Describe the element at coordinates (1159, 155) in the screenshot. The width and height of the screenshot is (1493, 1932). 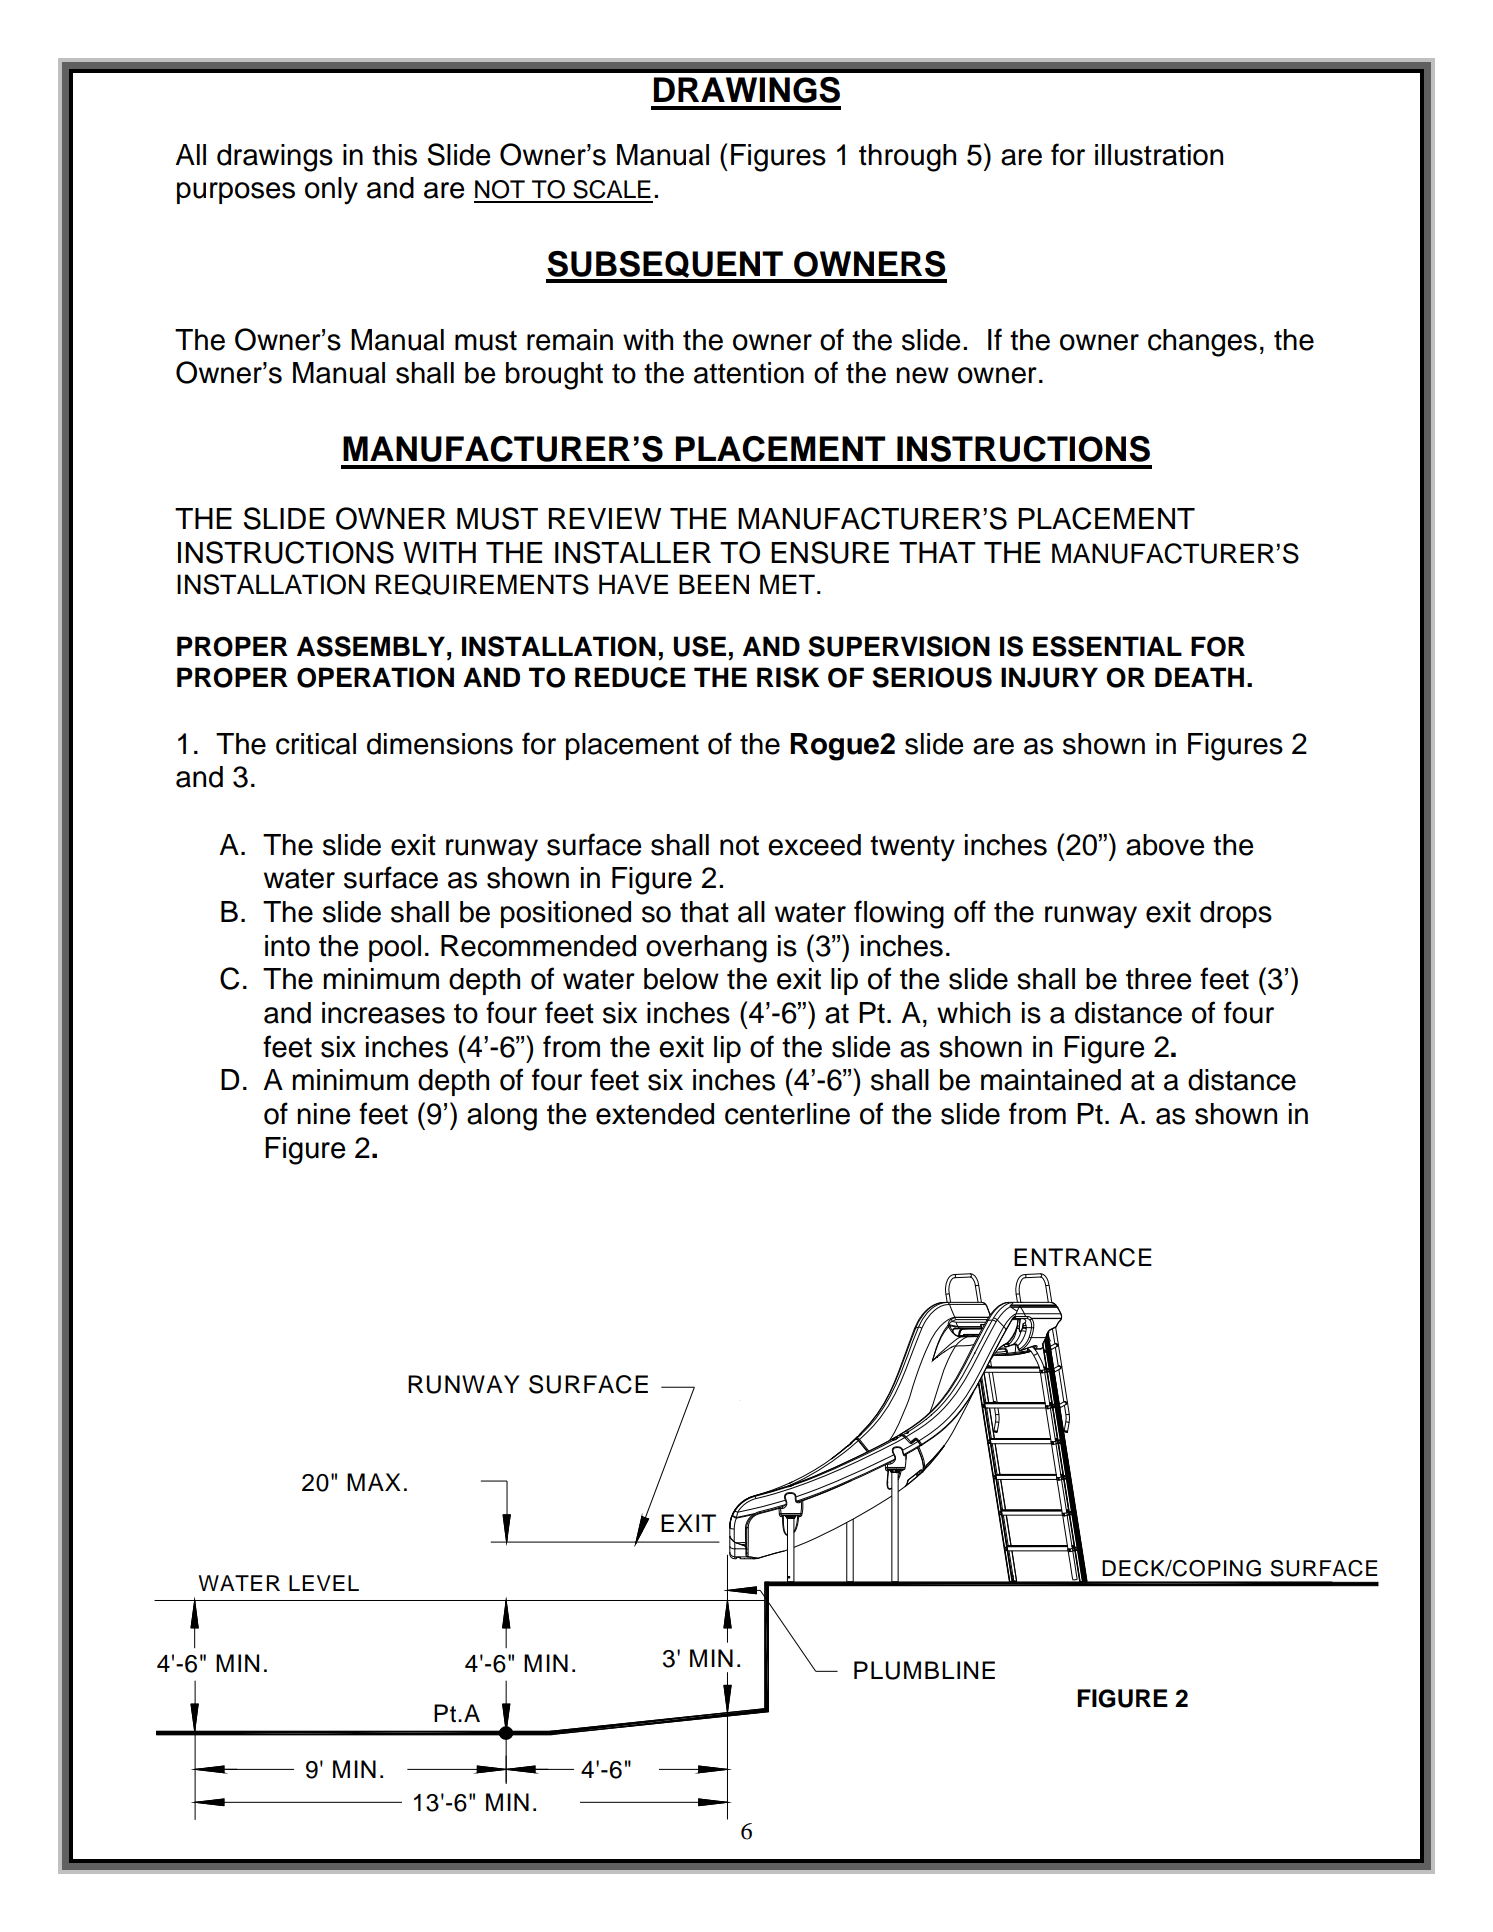
I see `illustration` at that location.
